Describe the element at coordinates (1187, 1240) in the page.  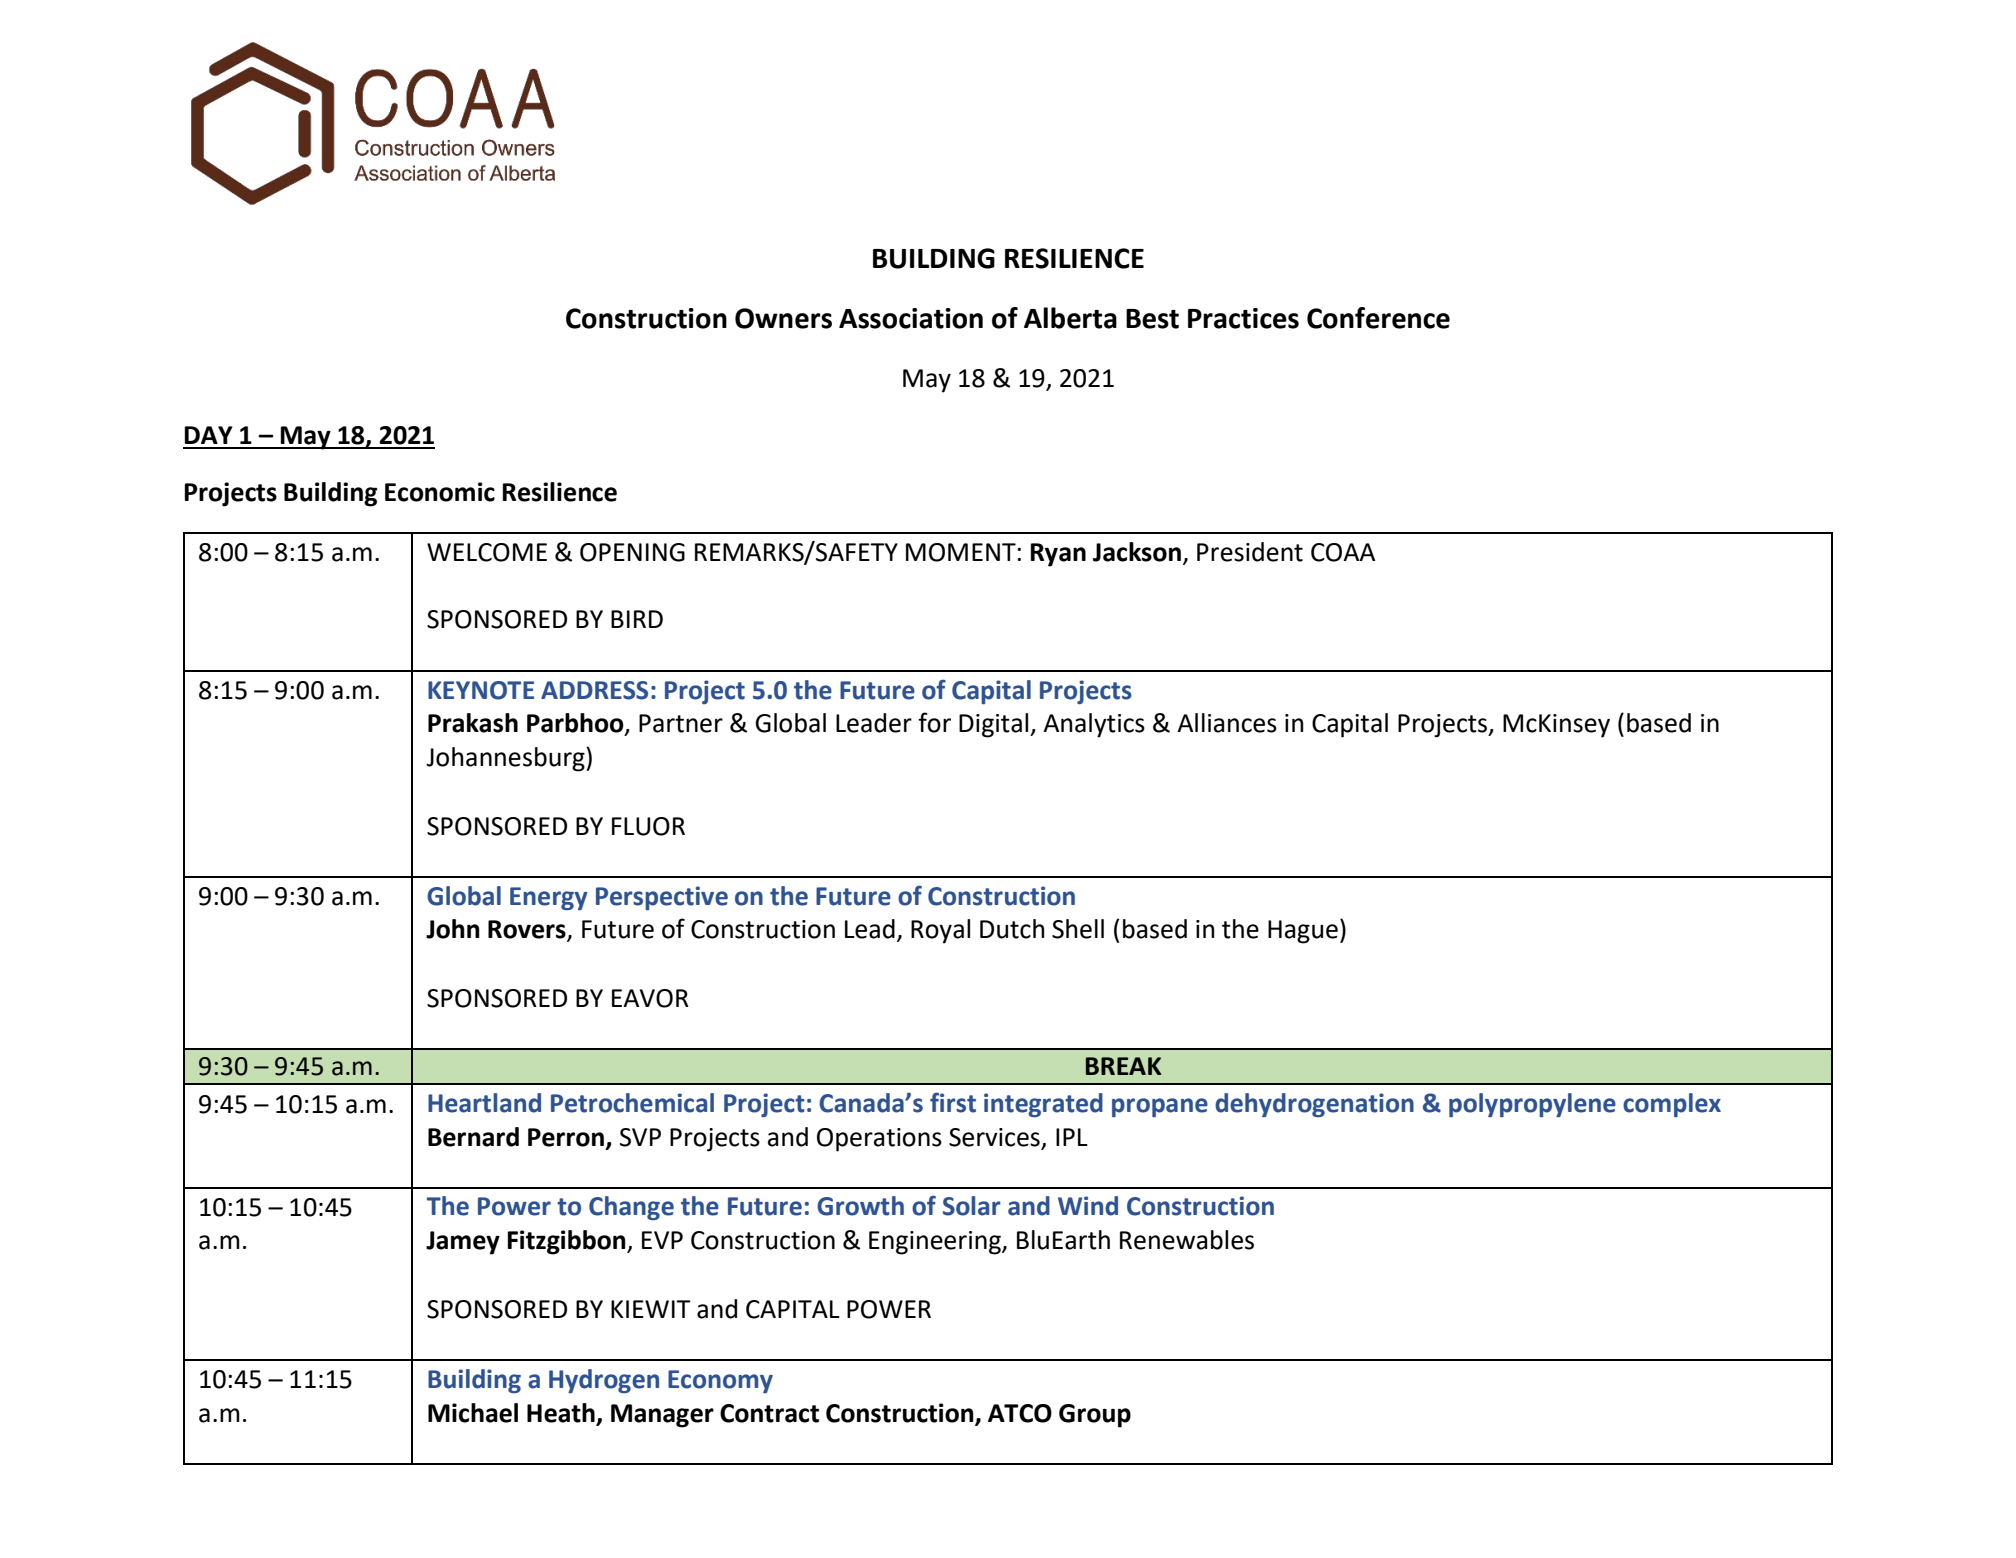
I see `Renewables` at that location.
